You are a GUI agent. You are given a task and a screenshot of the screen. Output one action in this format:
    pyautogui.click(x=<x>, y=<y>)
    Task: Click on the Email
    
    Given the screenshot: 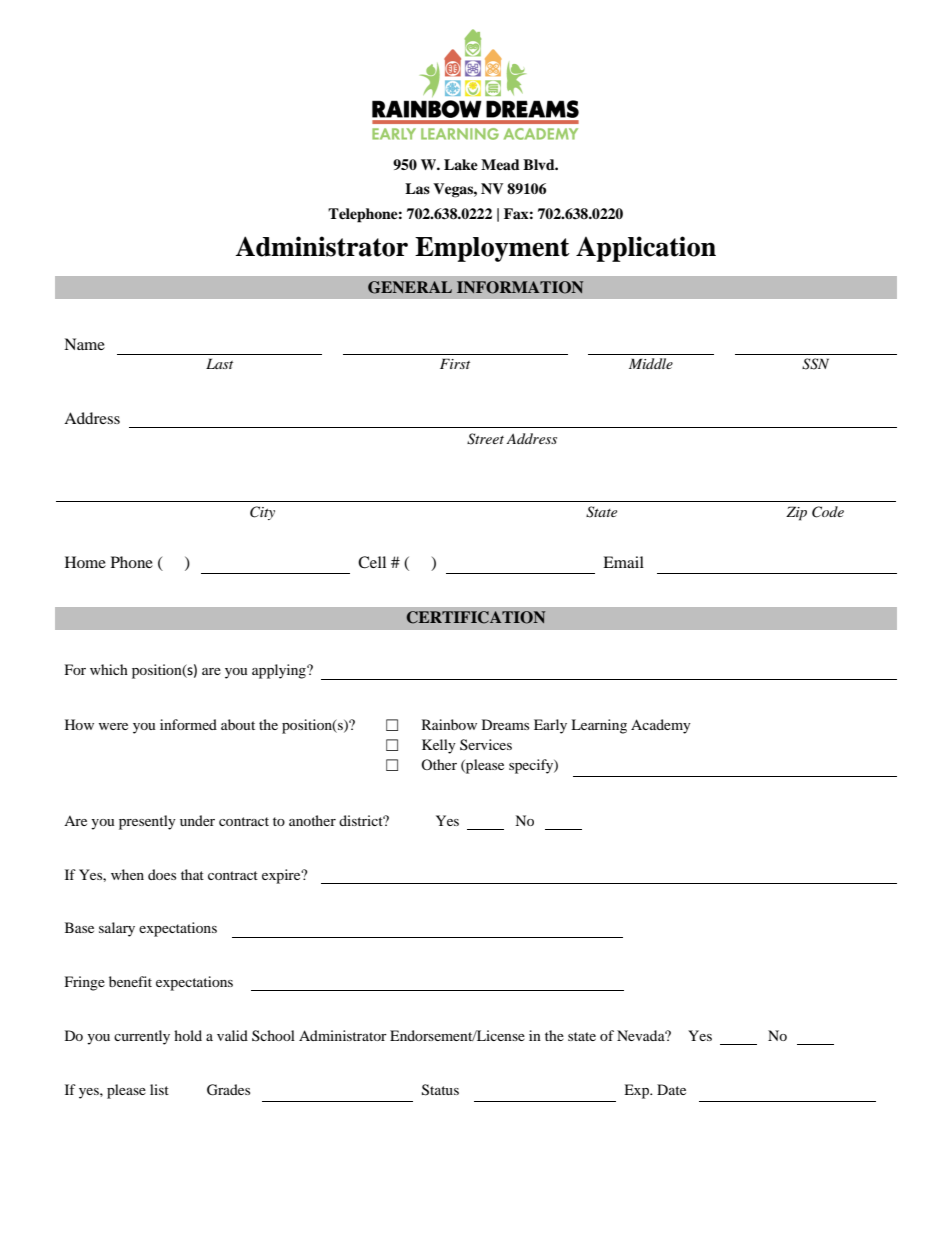 What is the action you would take?
    pyautogui.click(x=623, y=562)
